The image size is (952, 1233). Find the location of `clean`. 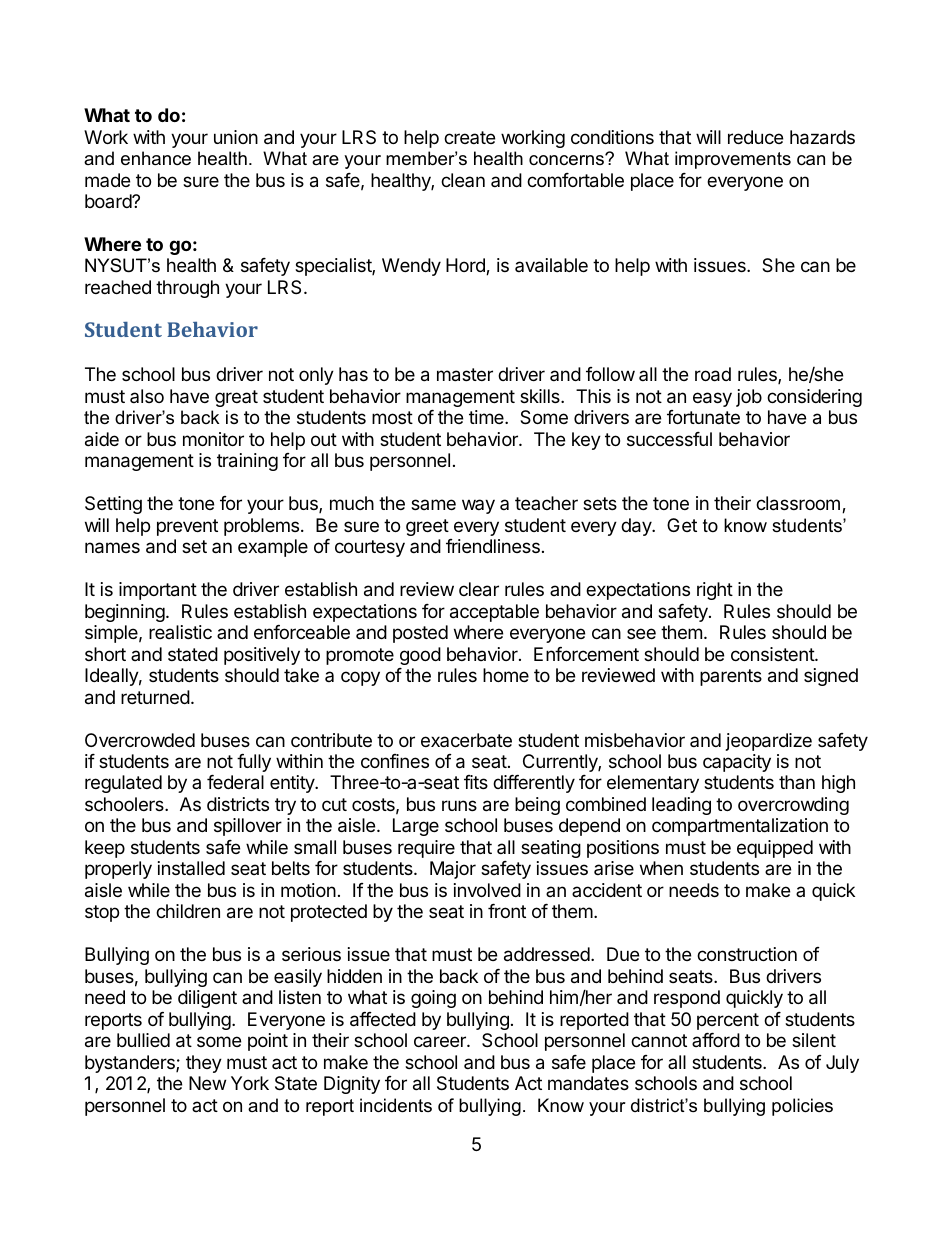

clean is located at coordinates (463, 180).
